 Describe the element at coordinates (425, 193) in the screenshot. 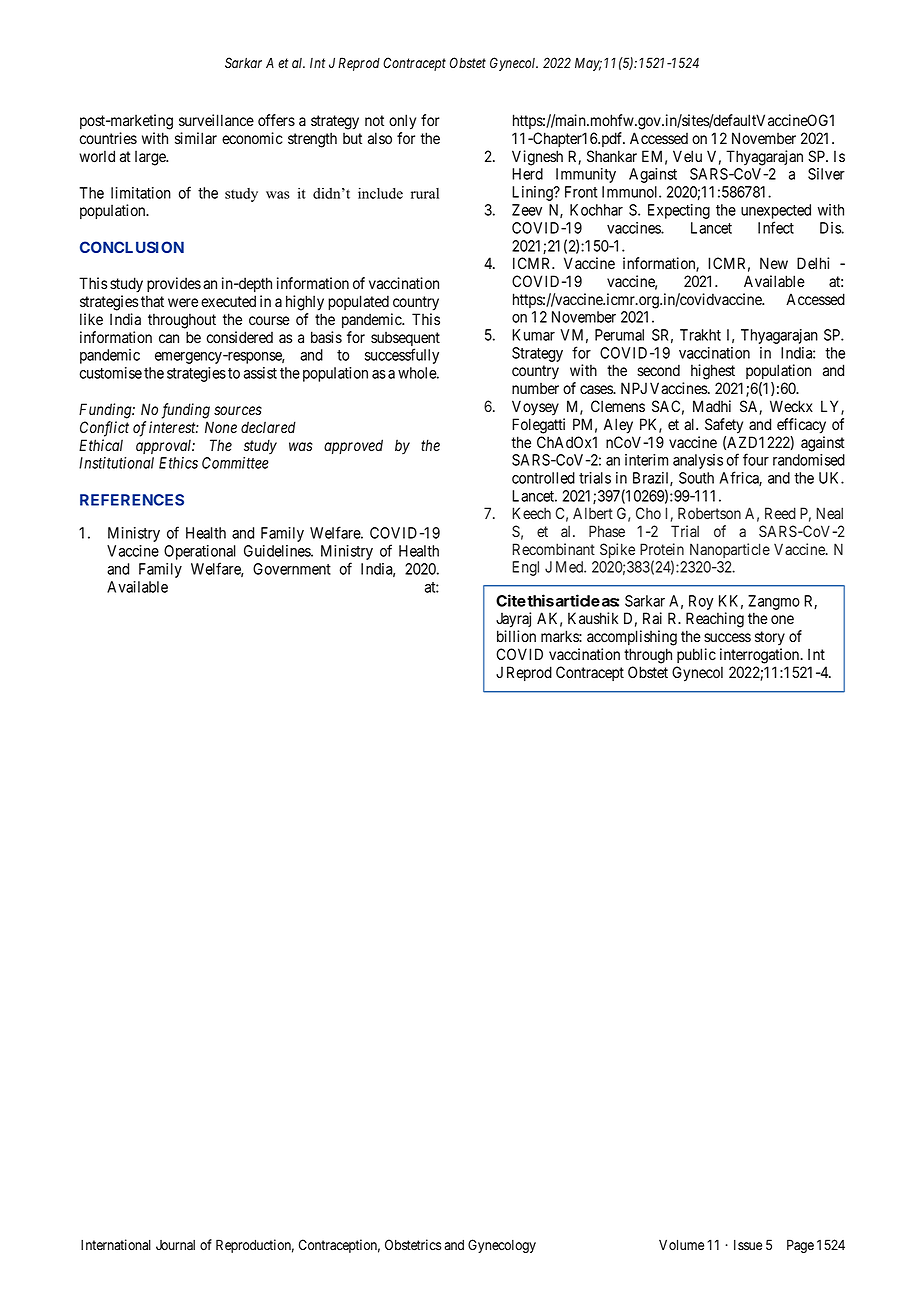

I see `rural` at that location.
